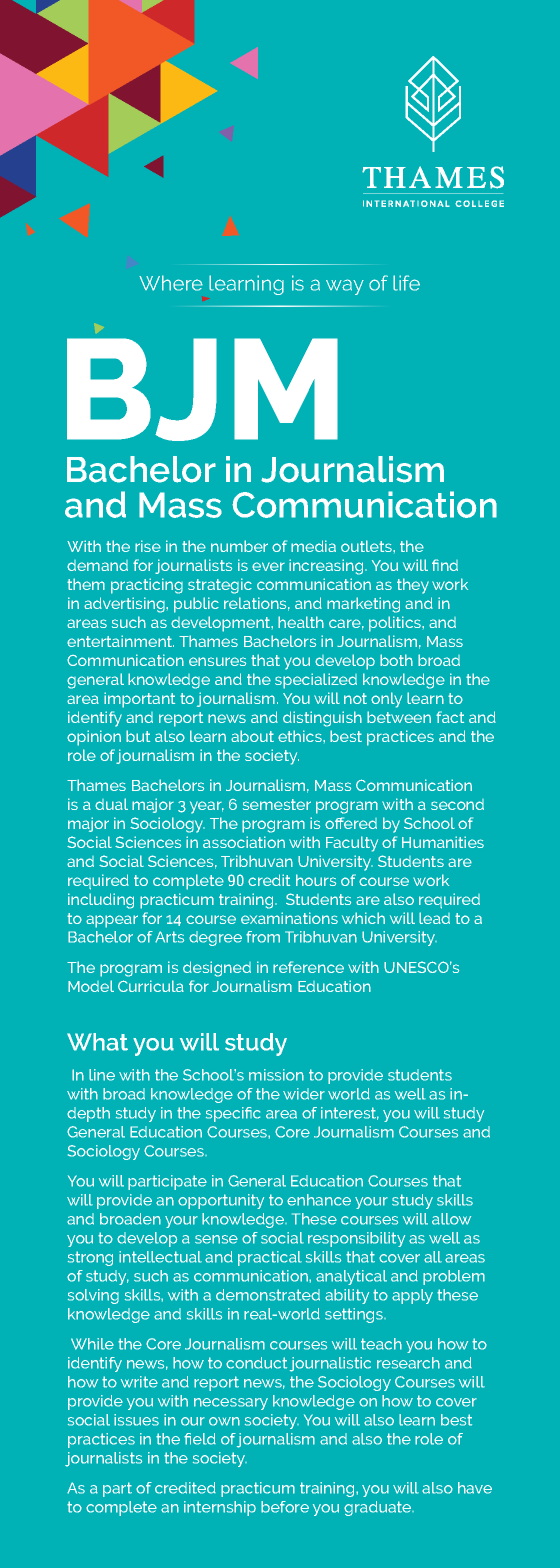 Image resolution: width=560 pixels, height=1568 pixels. Describe the element at coordinates (345, 287) in the document. I see `way` at that location.
